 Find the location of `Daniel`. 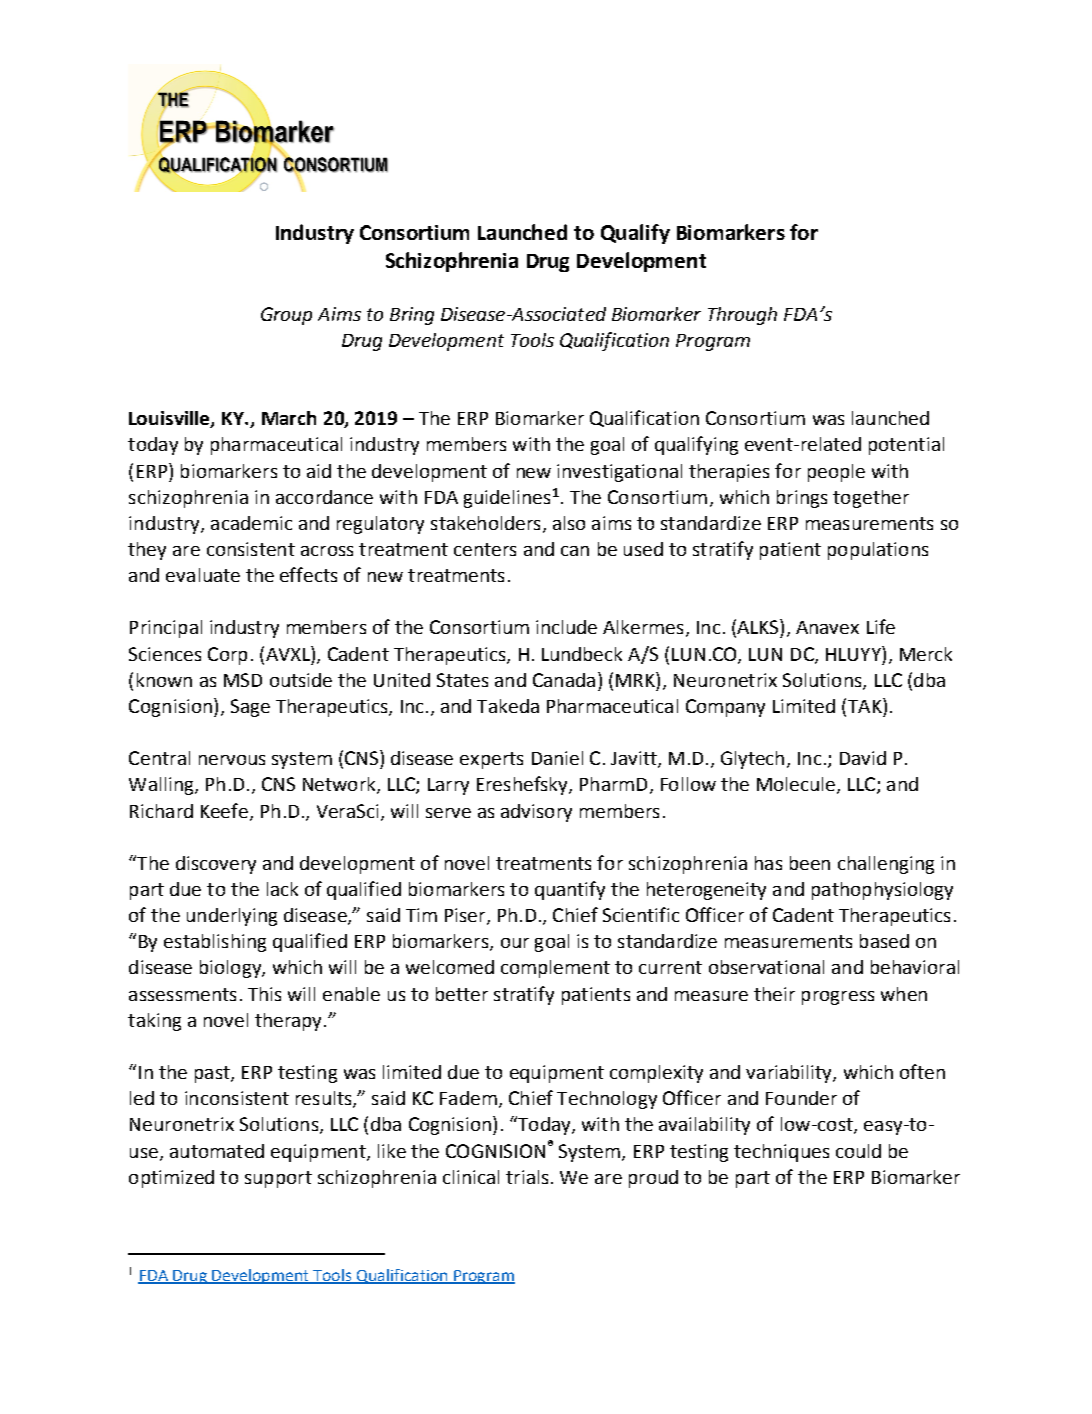

Daniel is located at coordinates (557, 758).
